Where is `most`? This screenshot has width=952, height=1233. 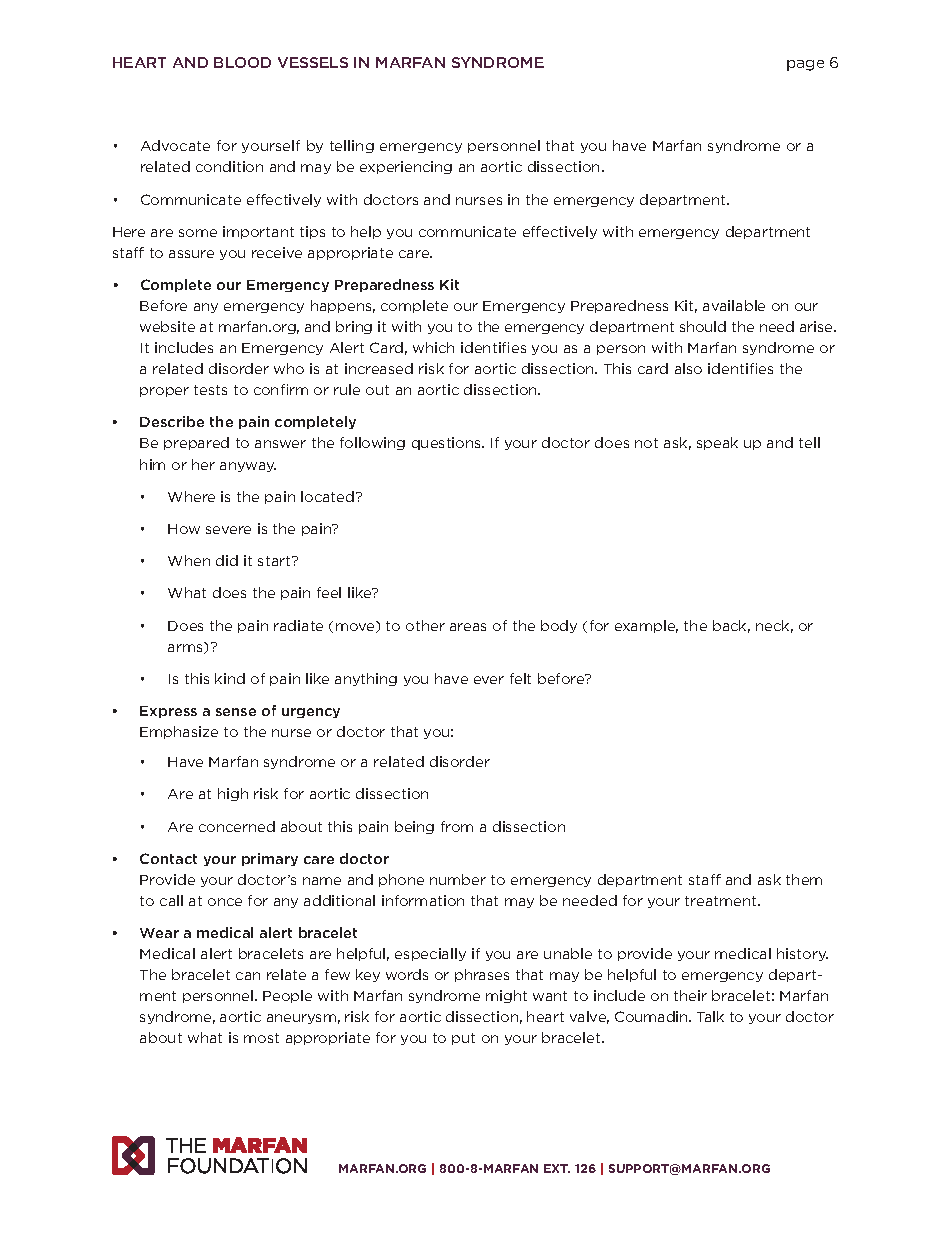
most is located at coordinates (261, 1038).
